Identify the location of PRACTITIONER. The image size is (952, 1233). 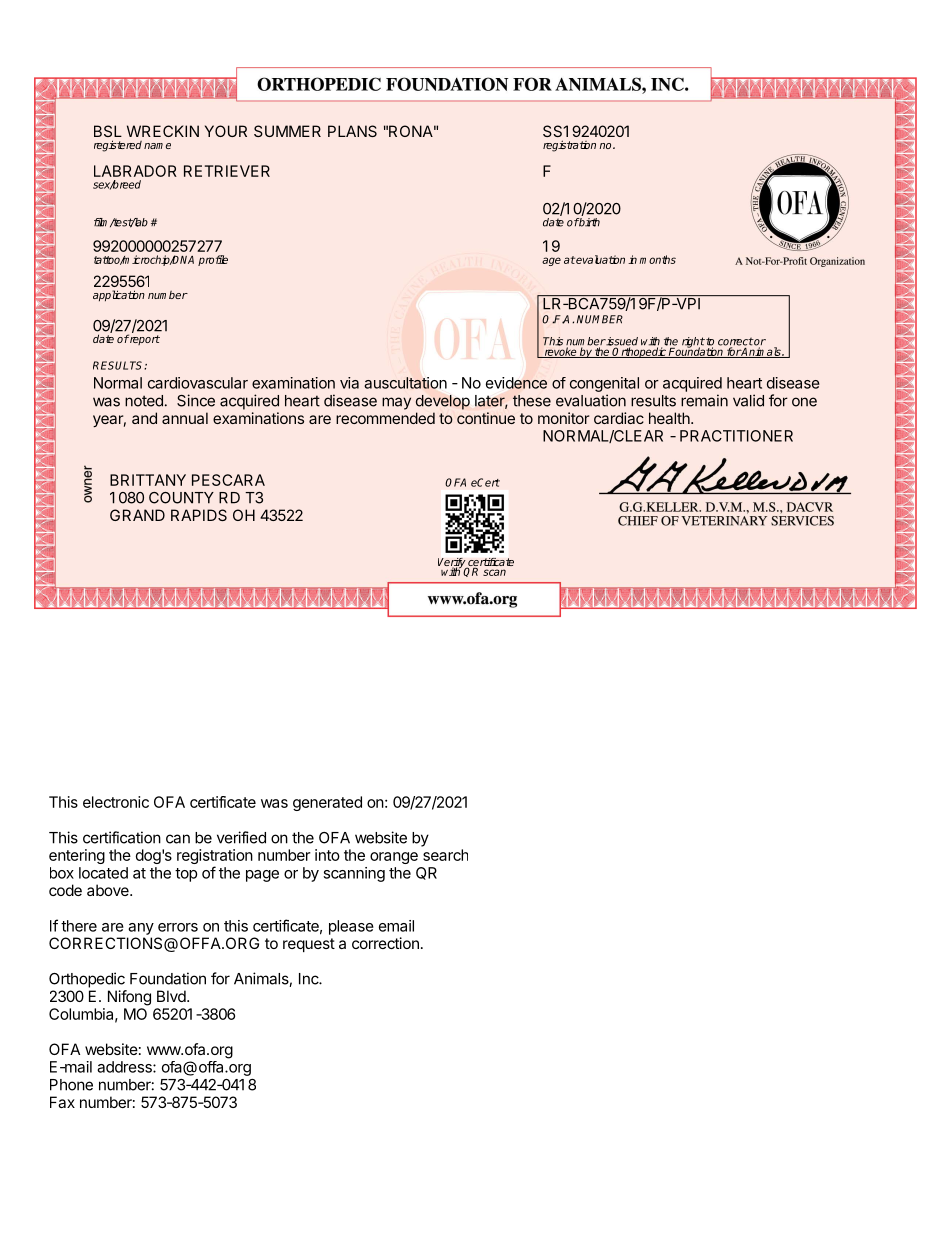
(736, 436).
